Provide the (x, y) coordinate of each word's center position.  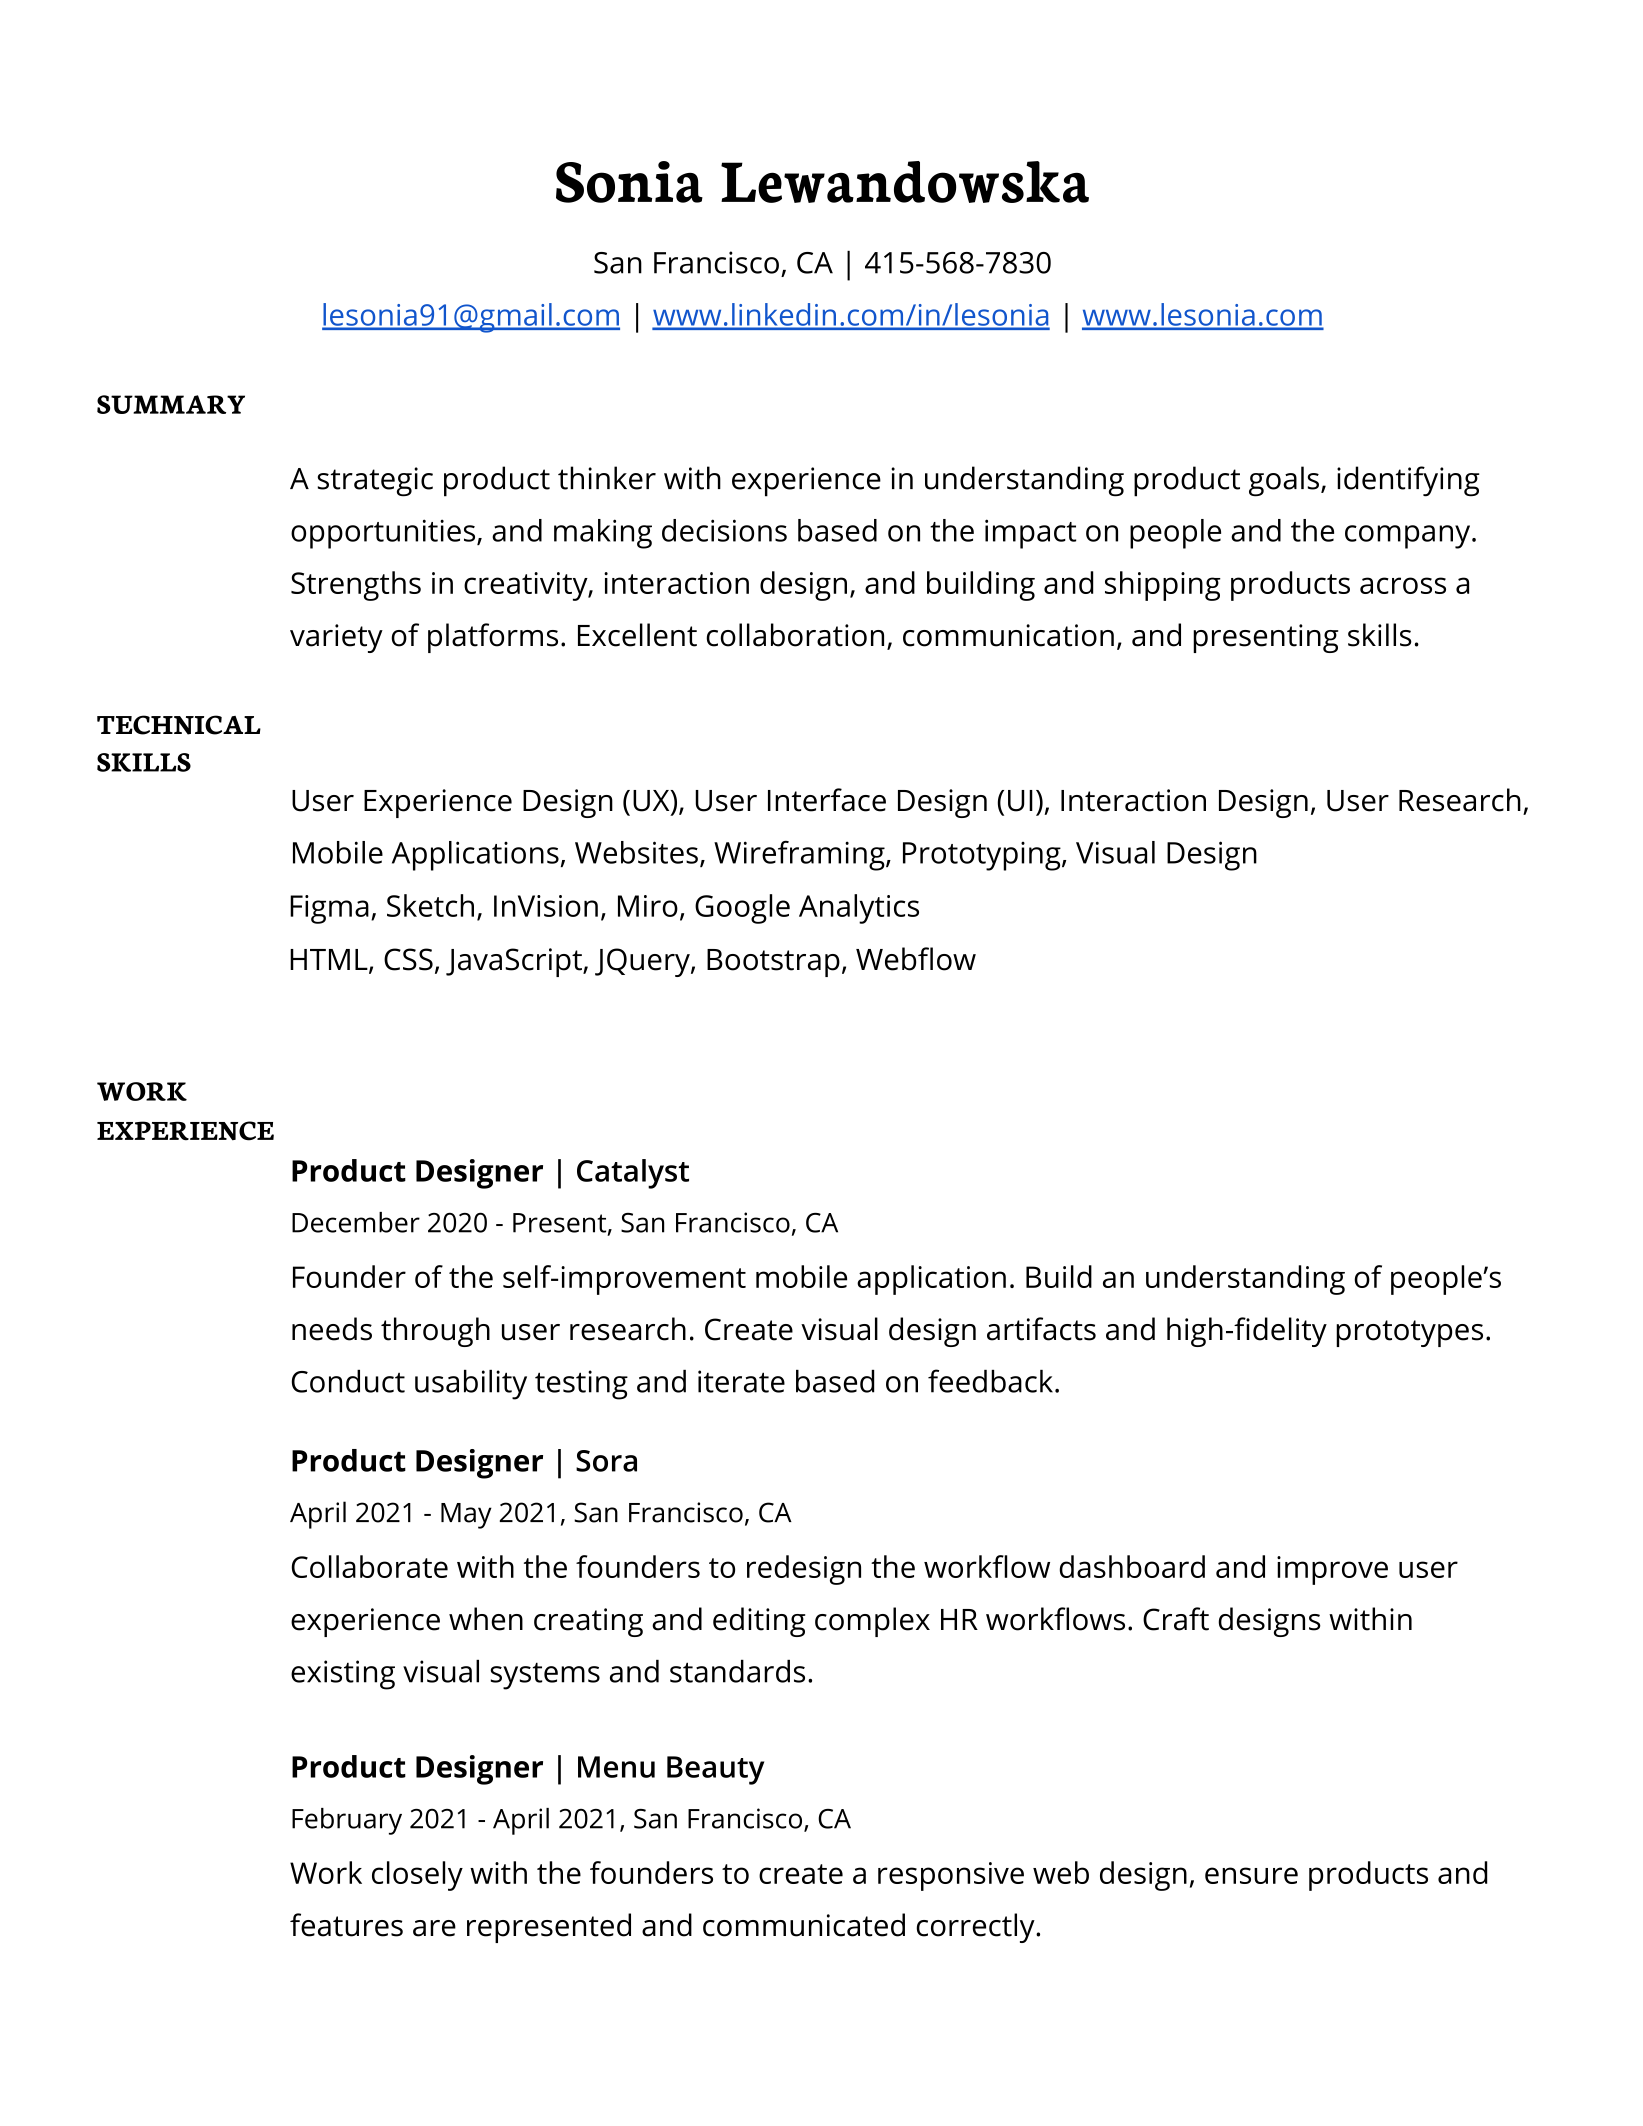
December (356, 1222)
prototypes (1409, 1333)
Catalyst (633, 1174)
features (346, 1925)
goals (1284, 481)
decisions (724, 530)
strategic (375, 482)
